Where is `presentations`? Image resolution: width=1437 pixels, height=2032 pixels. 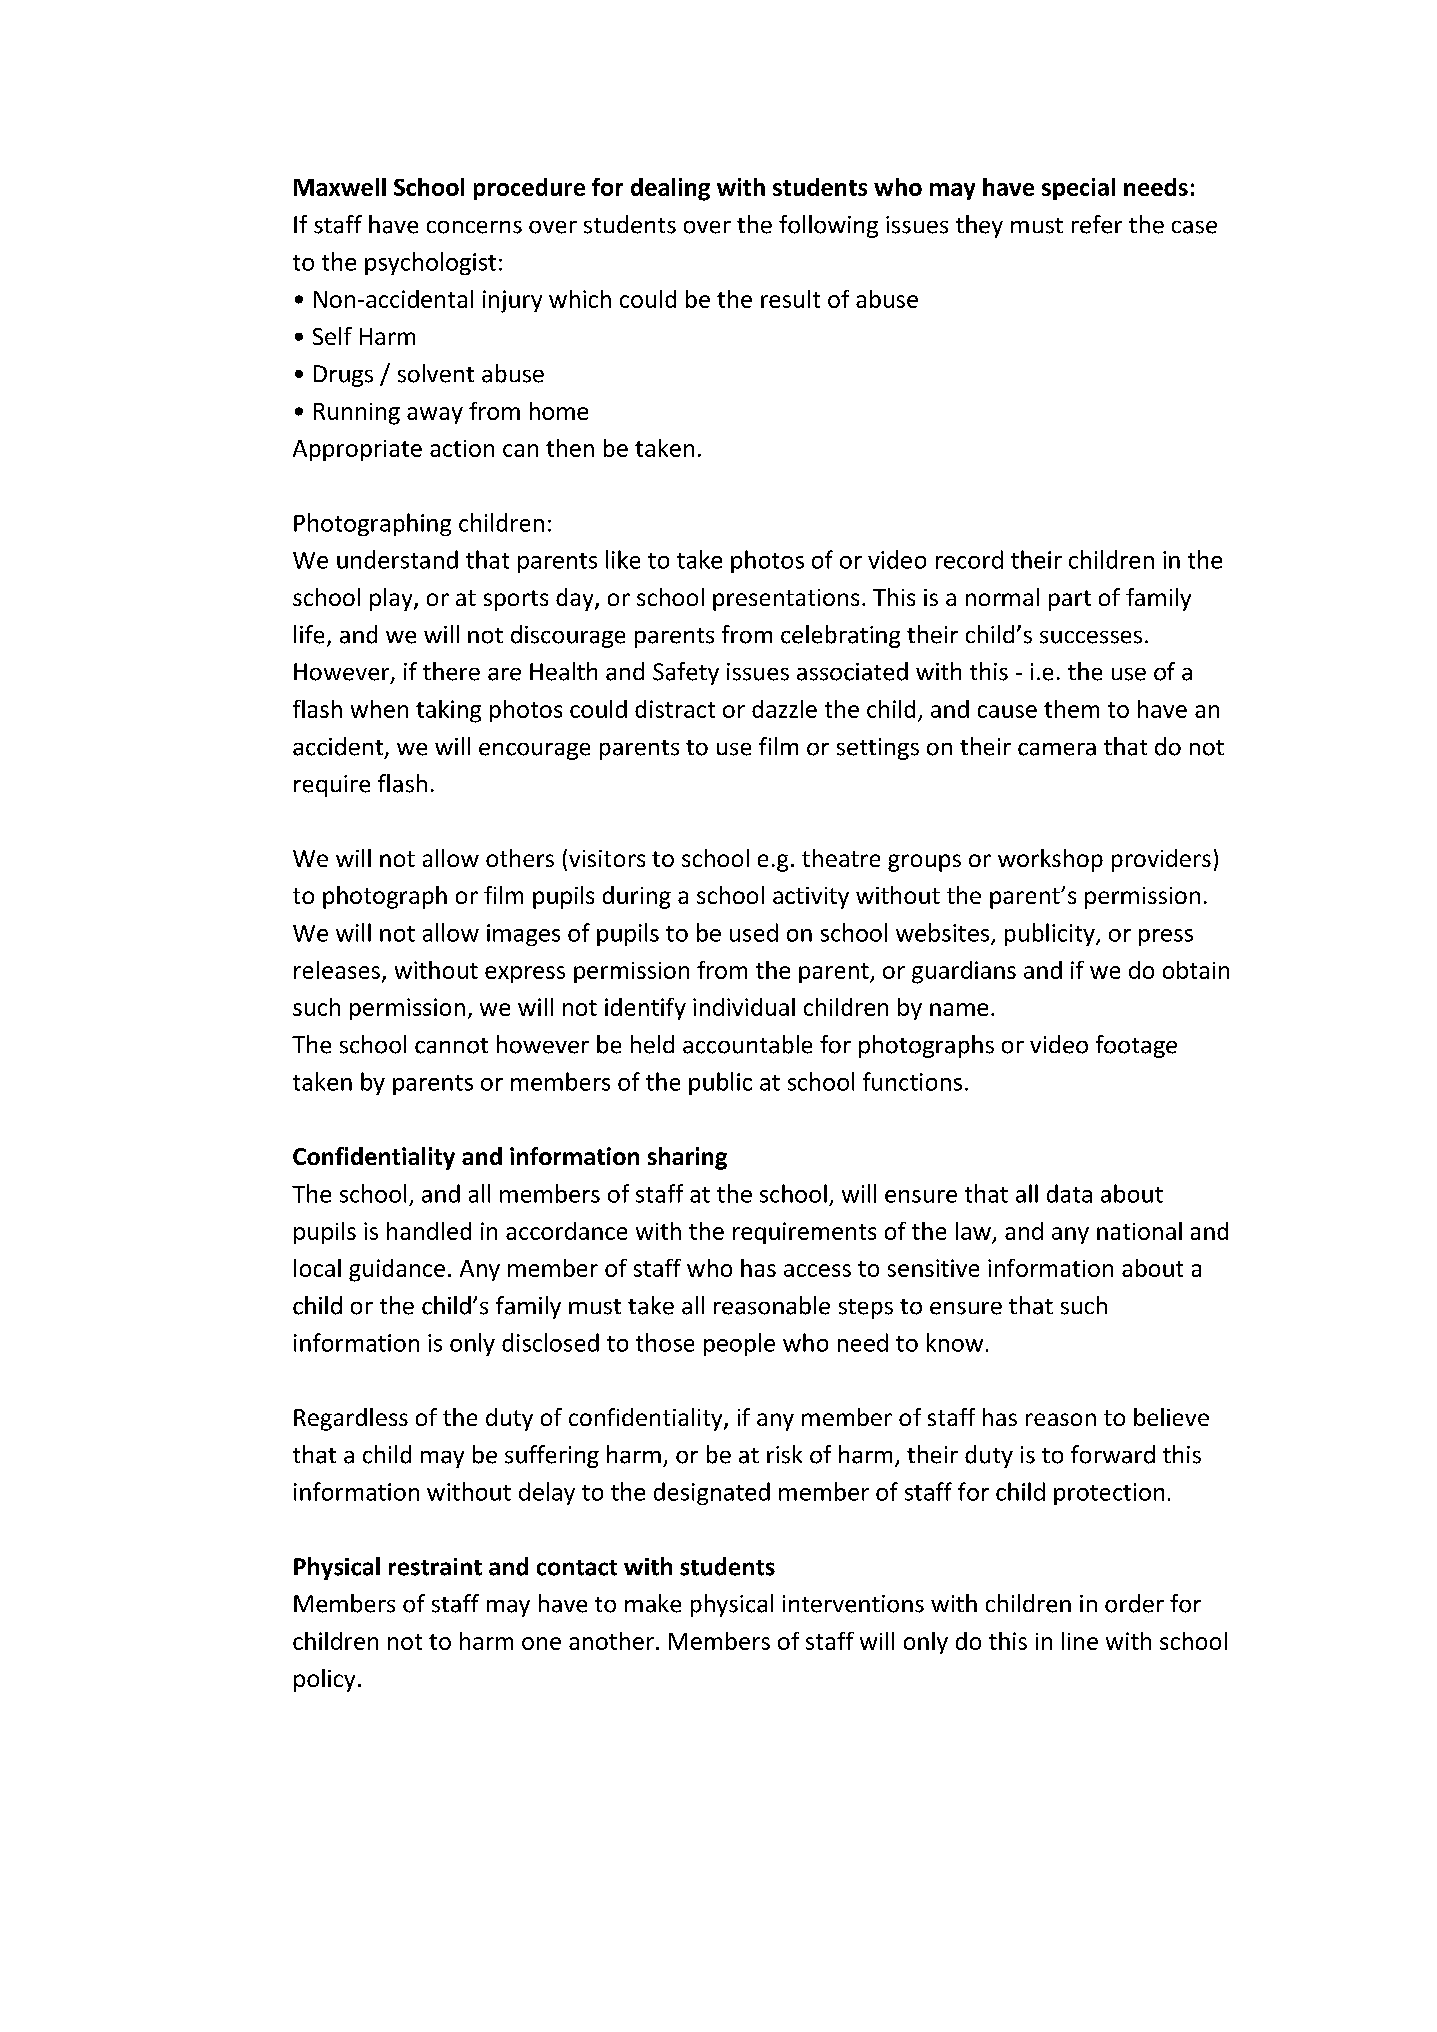
presentations is located at coordinates (786, 600).
